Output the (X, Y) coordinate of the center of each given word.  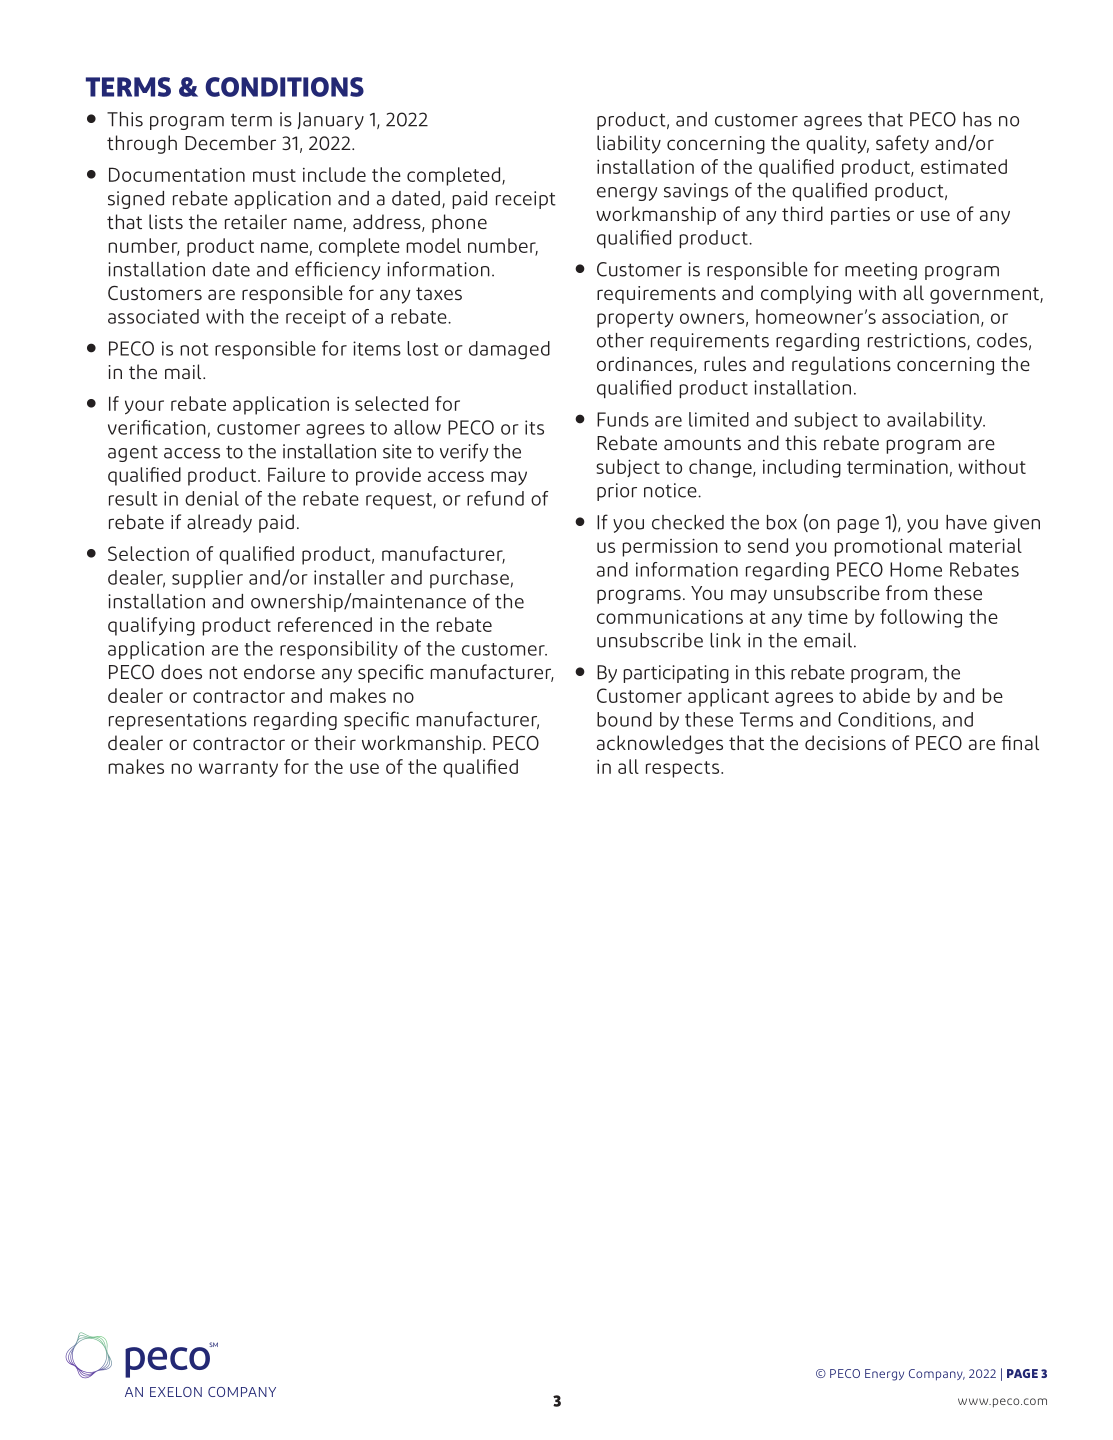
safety (902, 144)
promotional (888, 547)
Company (937, 1375)
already (219, 523)
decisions (845, 742)
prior (617, 492)
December (230, 142)
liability (629, 144)
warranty (238, 769)
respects (684, 769)
